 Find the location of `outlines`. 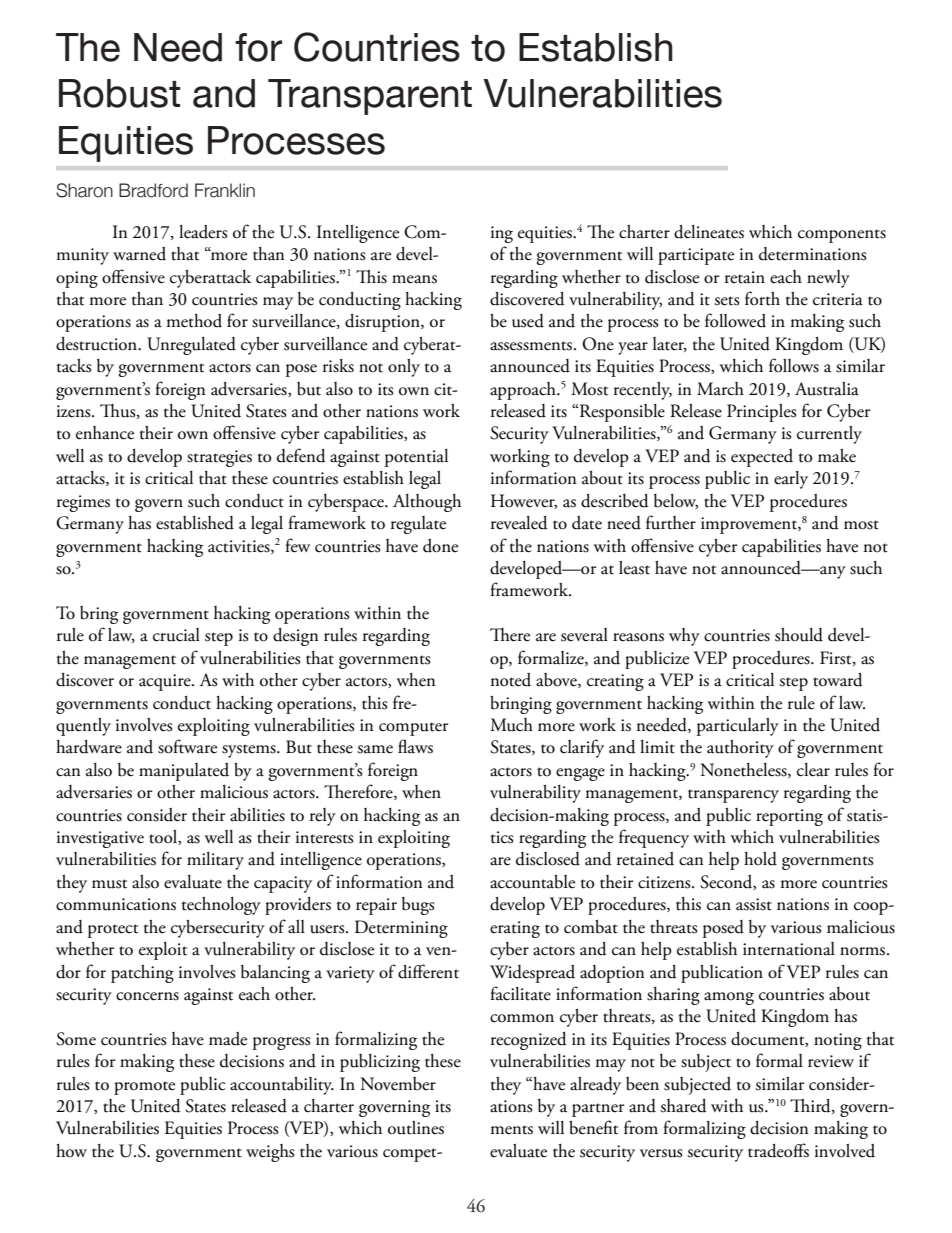

outlines is located at coordinates (416, 1128).
